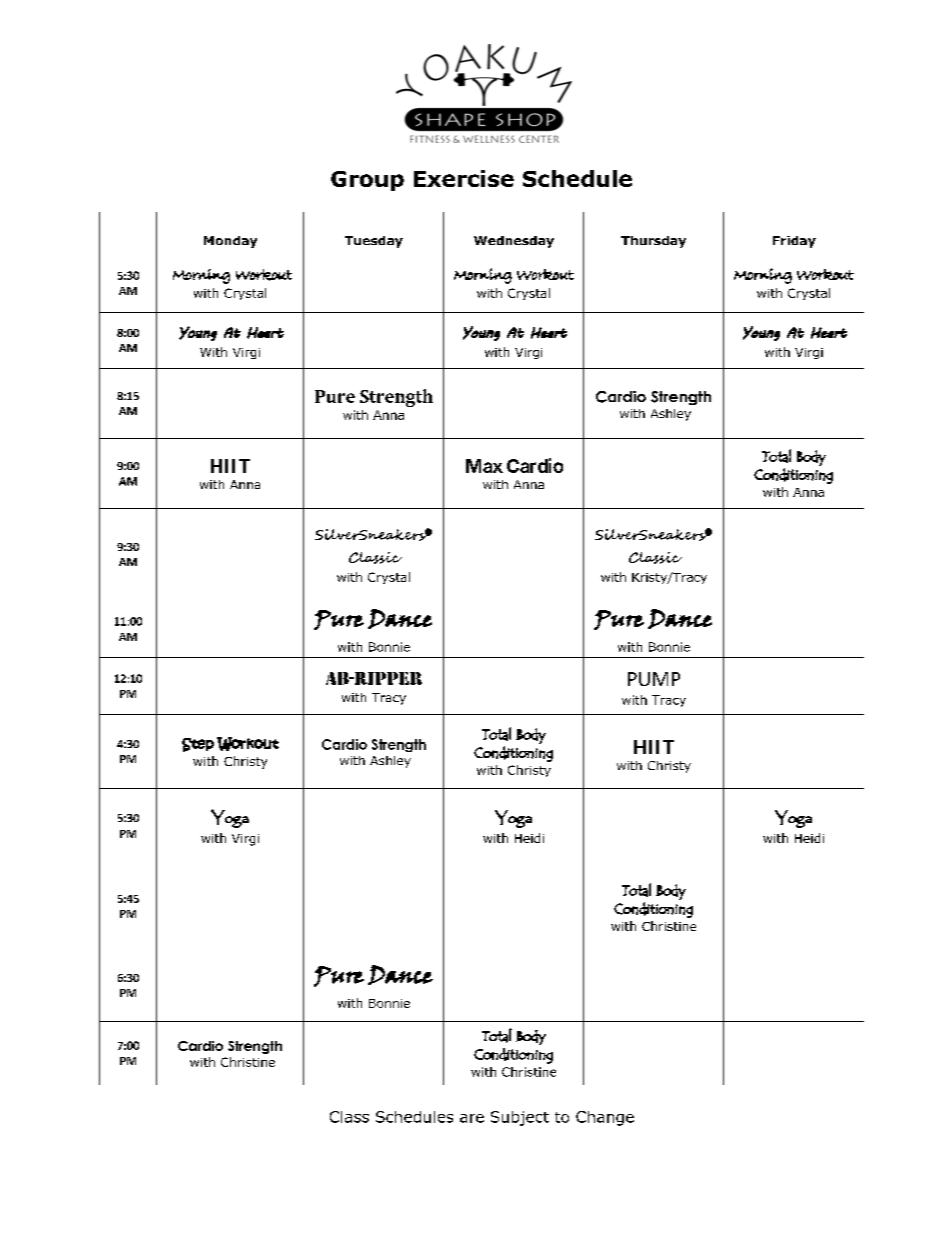 Image resolution: width=952 pixels, height=1233 pixels. What do you see at coordinates (653, 242) in the screenshot?
I see `Thursday` at bounding box center [653, 242].
